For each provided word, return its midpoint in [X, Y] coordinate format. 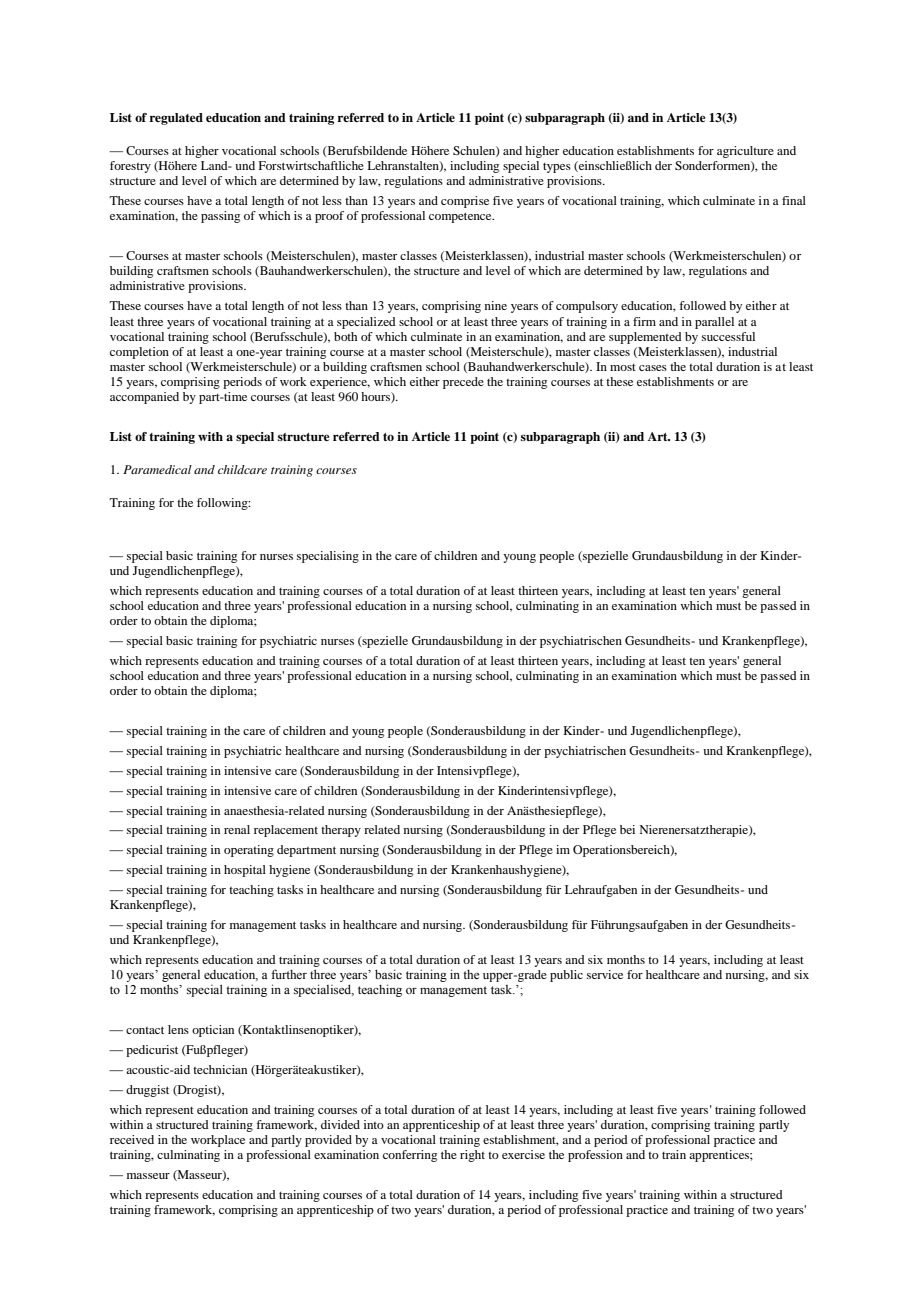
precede [463, 383]
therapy [341, 831]
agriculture [745, 152]
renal [237, 829]
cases [653, 368]
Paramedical [157, 469]
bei [627, 829]
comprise [465, 202]
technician [220, 1069]
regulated [176, 119]
